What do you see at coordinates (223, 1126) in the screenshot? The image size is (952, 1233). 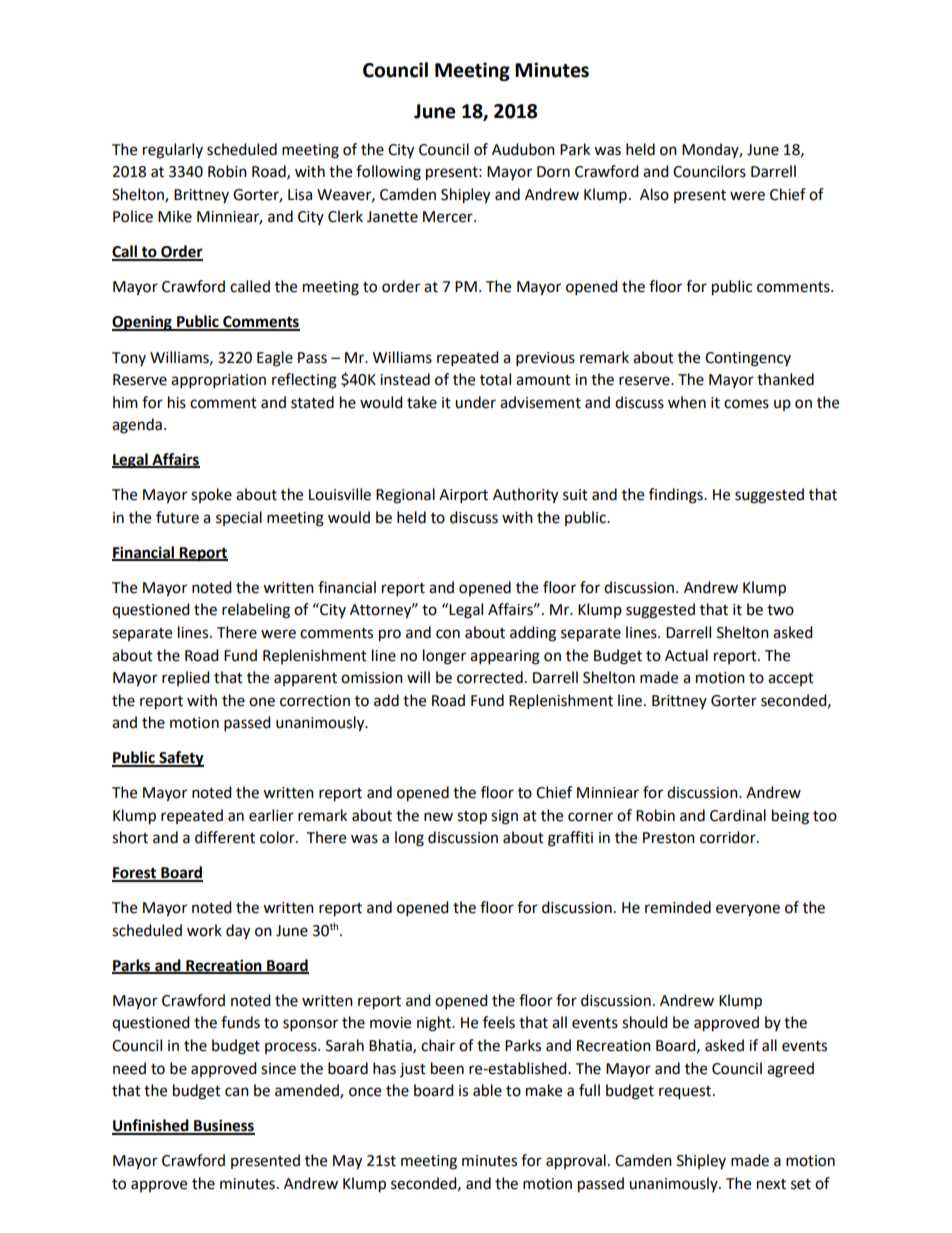 I see `Business` at bounding box center [223, 1126].
